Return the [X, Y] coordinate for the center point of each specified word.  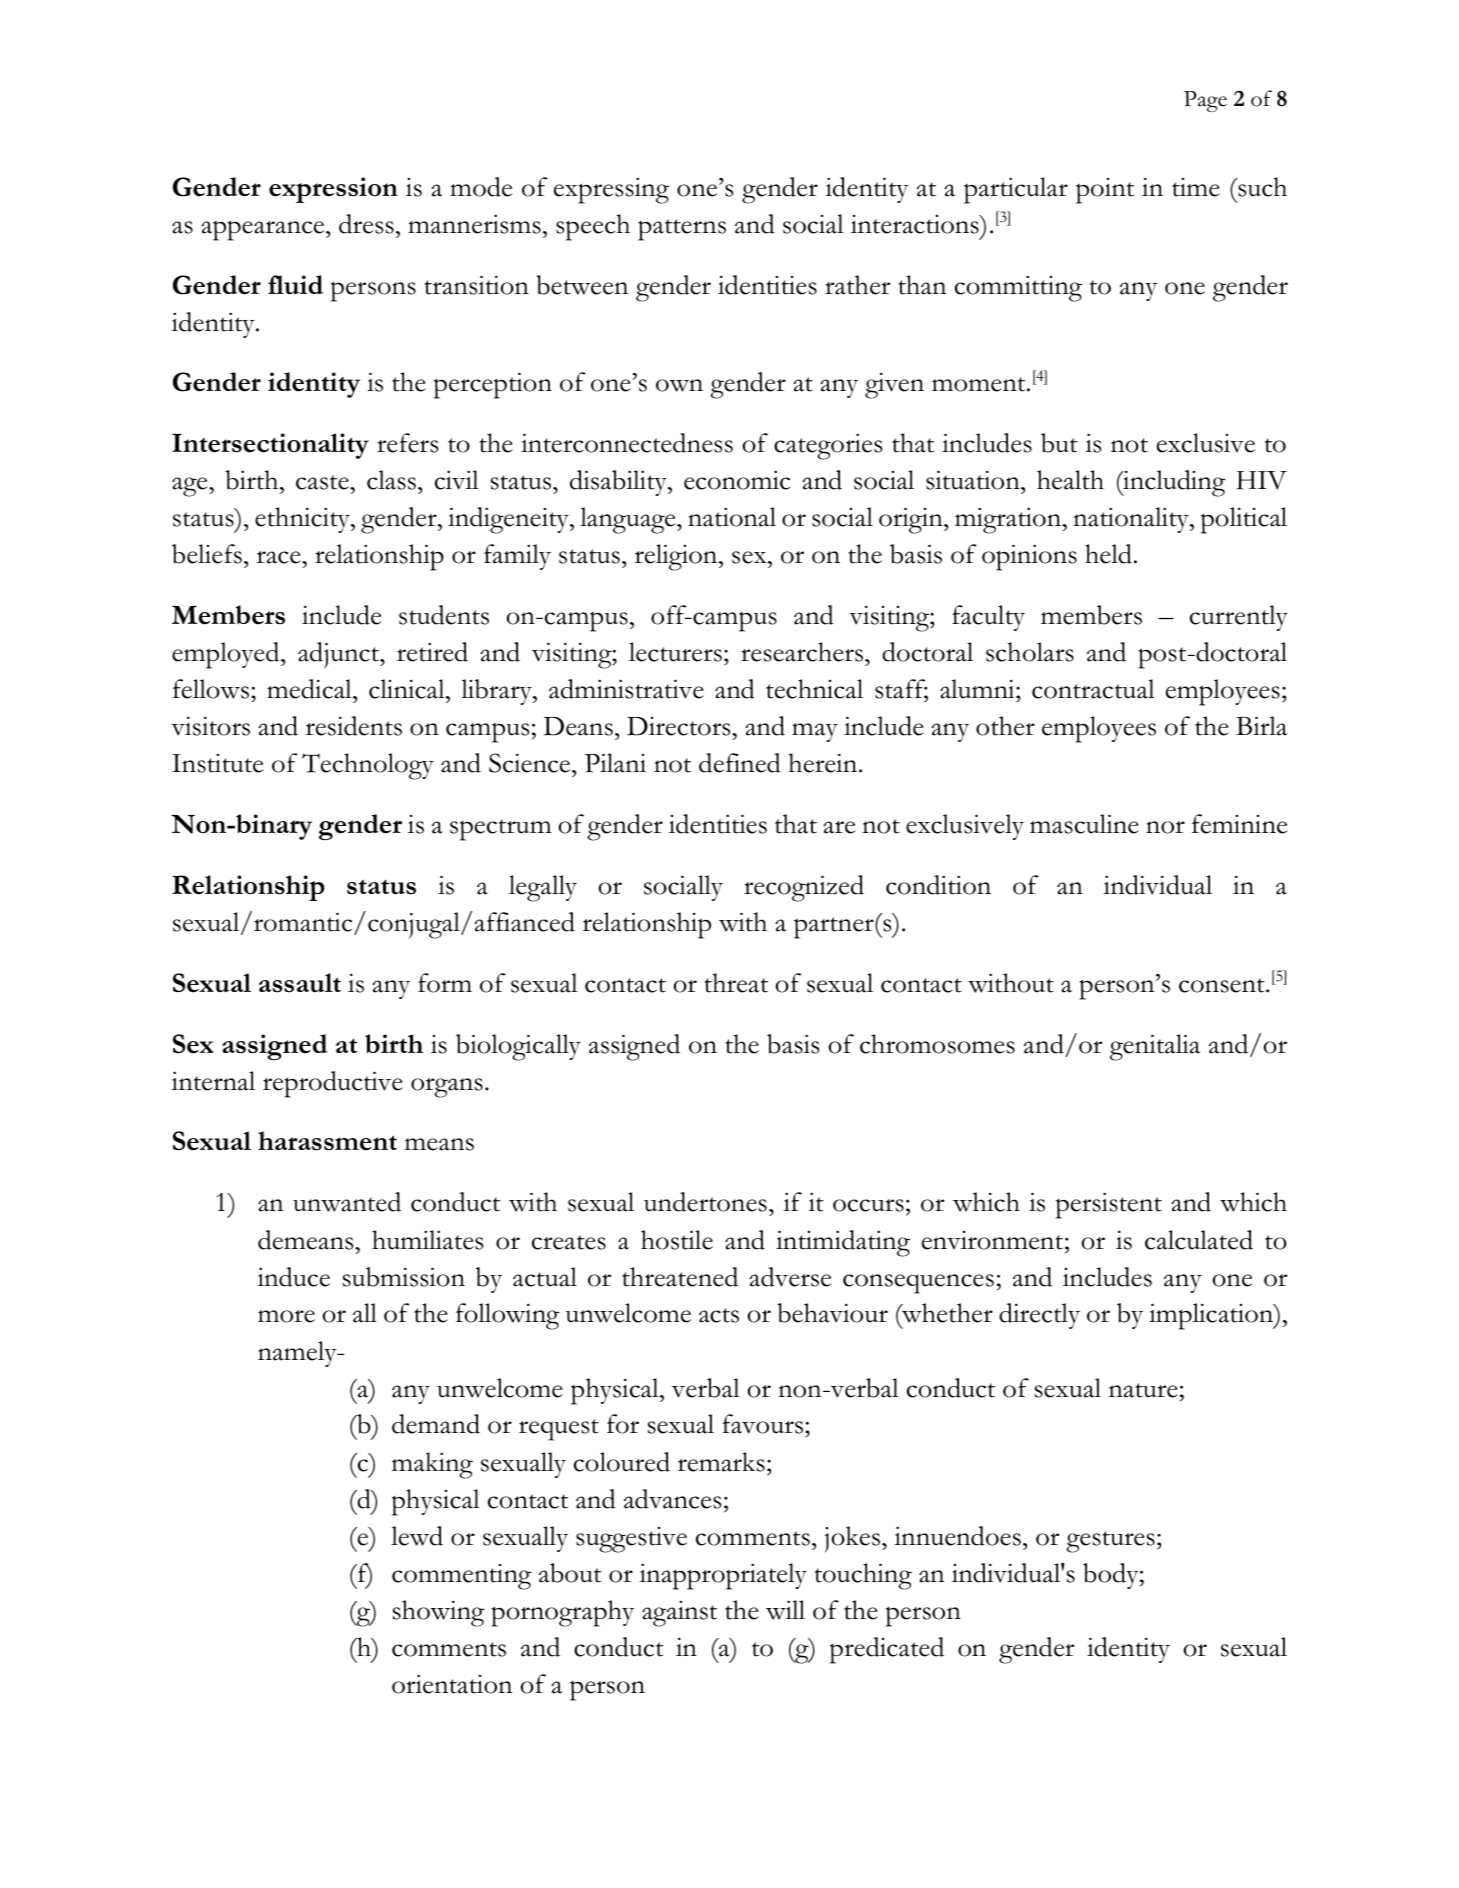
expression [333, 190]
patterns [682, 230]
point [1105, 191]
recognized [804, 888]
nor [1165, 827]
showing [438, 1613]
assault [300, 983]
